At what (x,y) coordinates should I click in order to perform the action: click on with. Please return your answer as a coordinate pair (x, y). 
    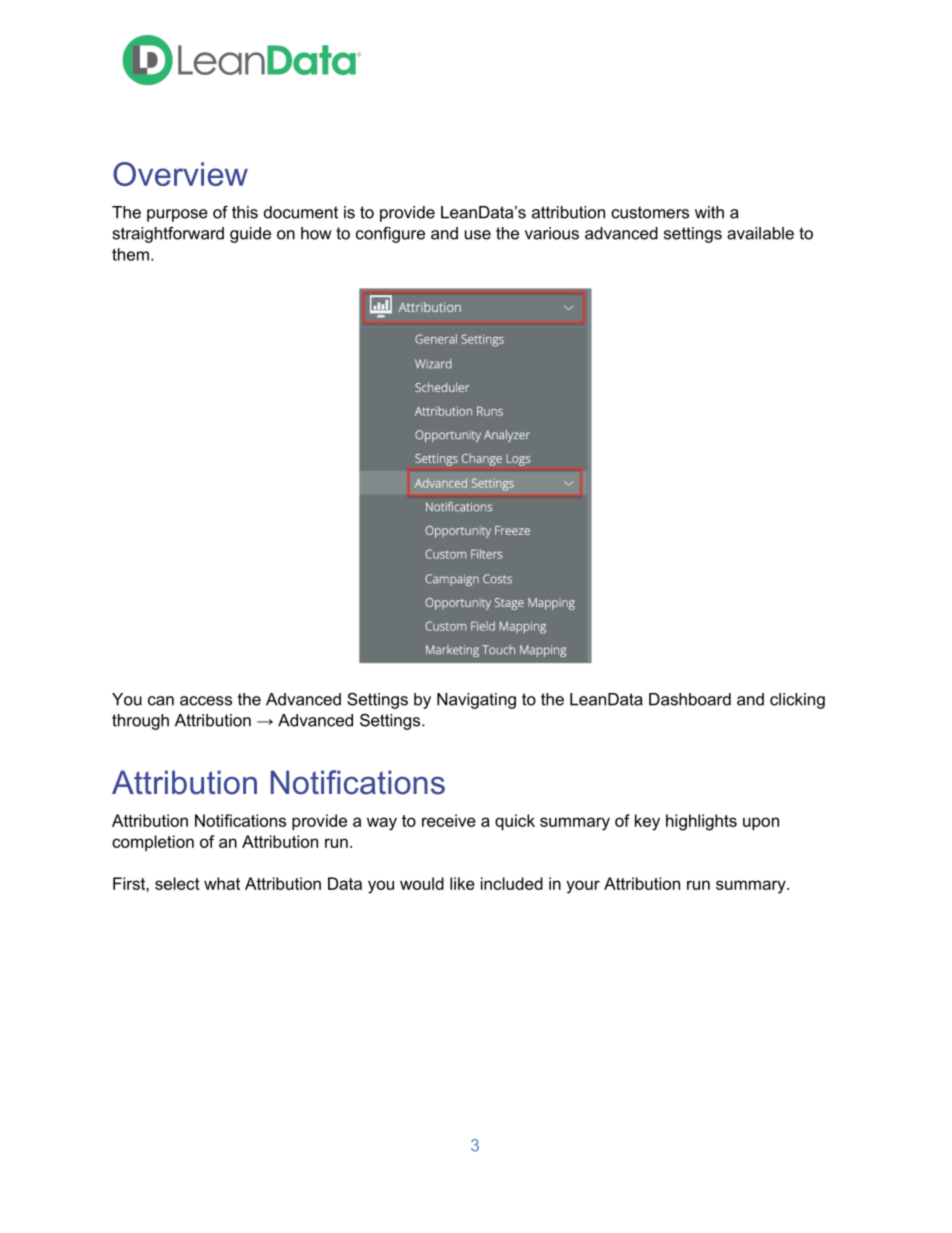
    Looking at the image, I should click on (709, 212).
